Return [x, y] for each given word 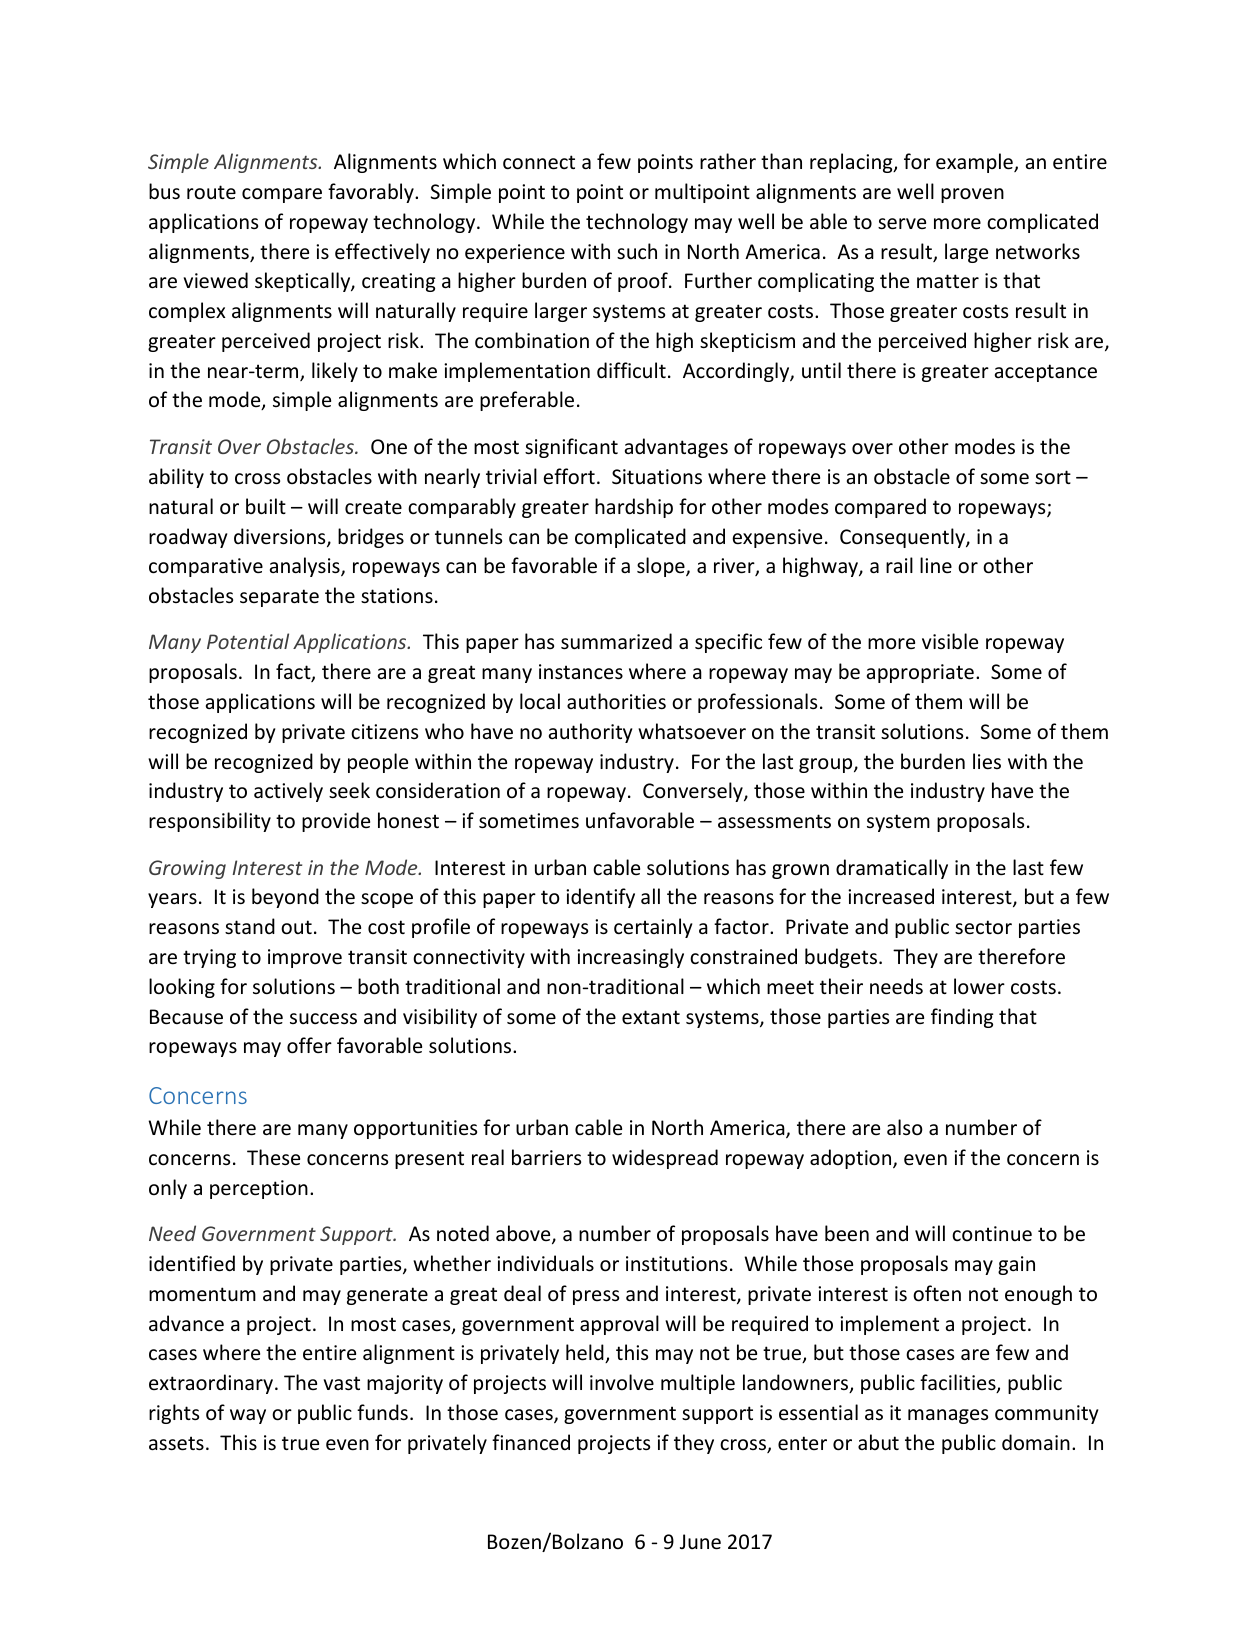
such [637, 251]
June [700, 1542]
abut [878, 1442]
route [211, 192]
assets [176, 1443]
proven [972, 195]
